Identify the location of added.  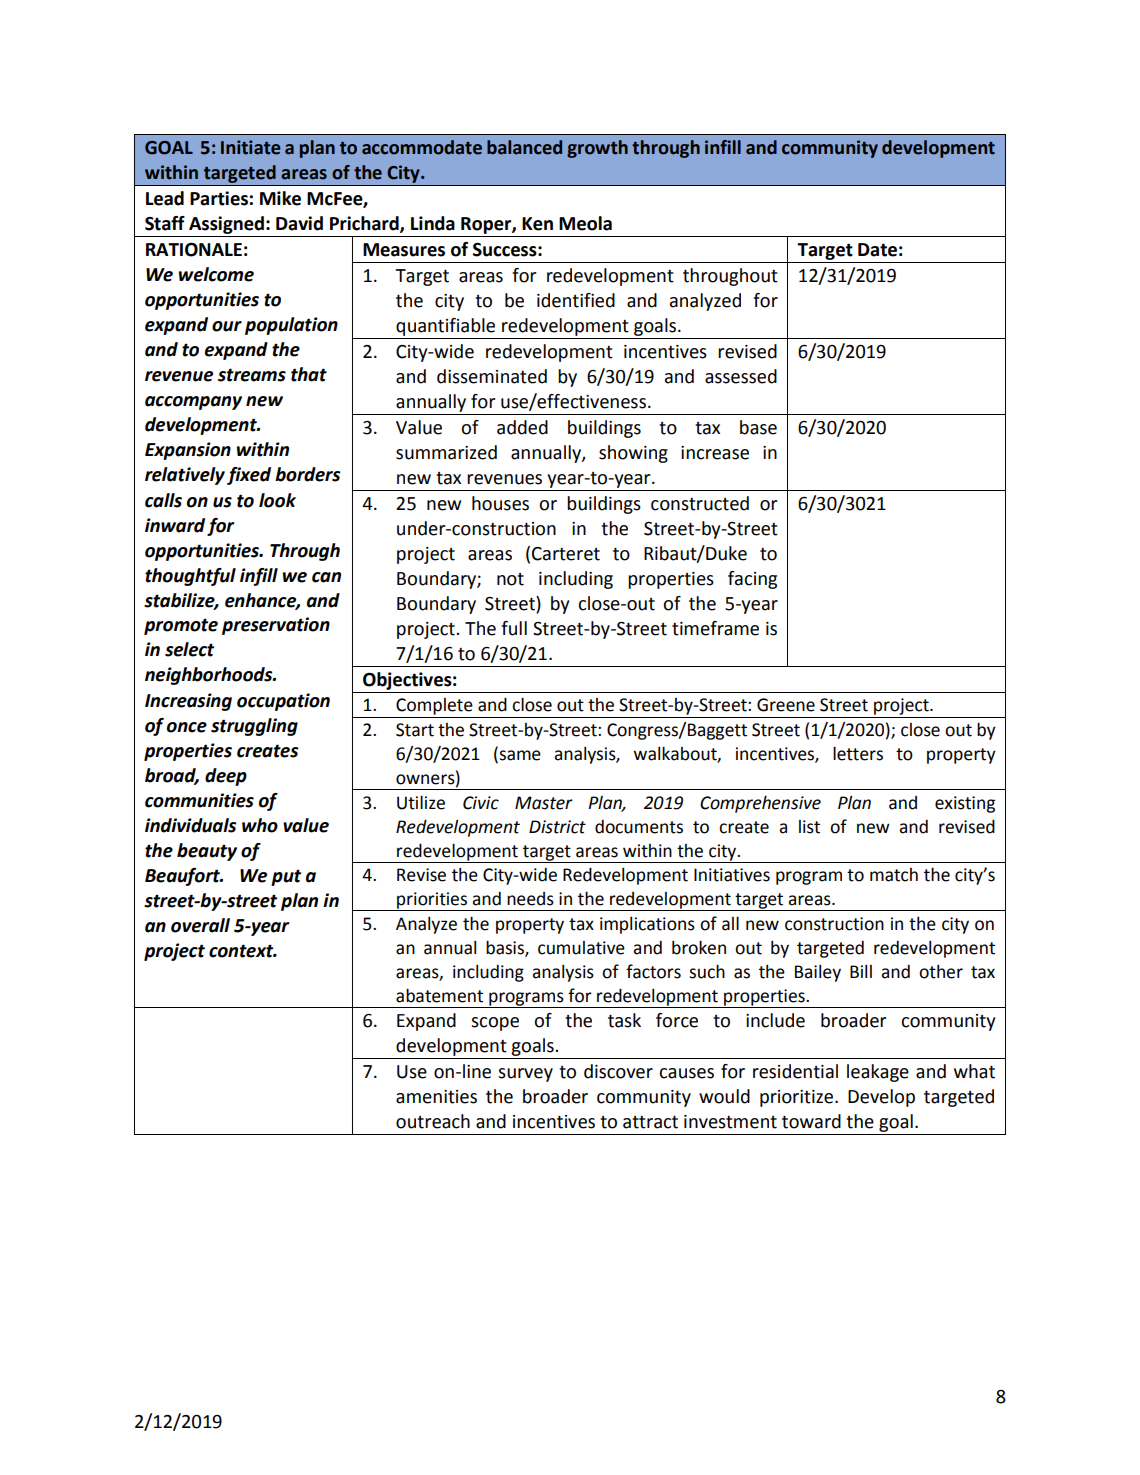
(522, 427).
